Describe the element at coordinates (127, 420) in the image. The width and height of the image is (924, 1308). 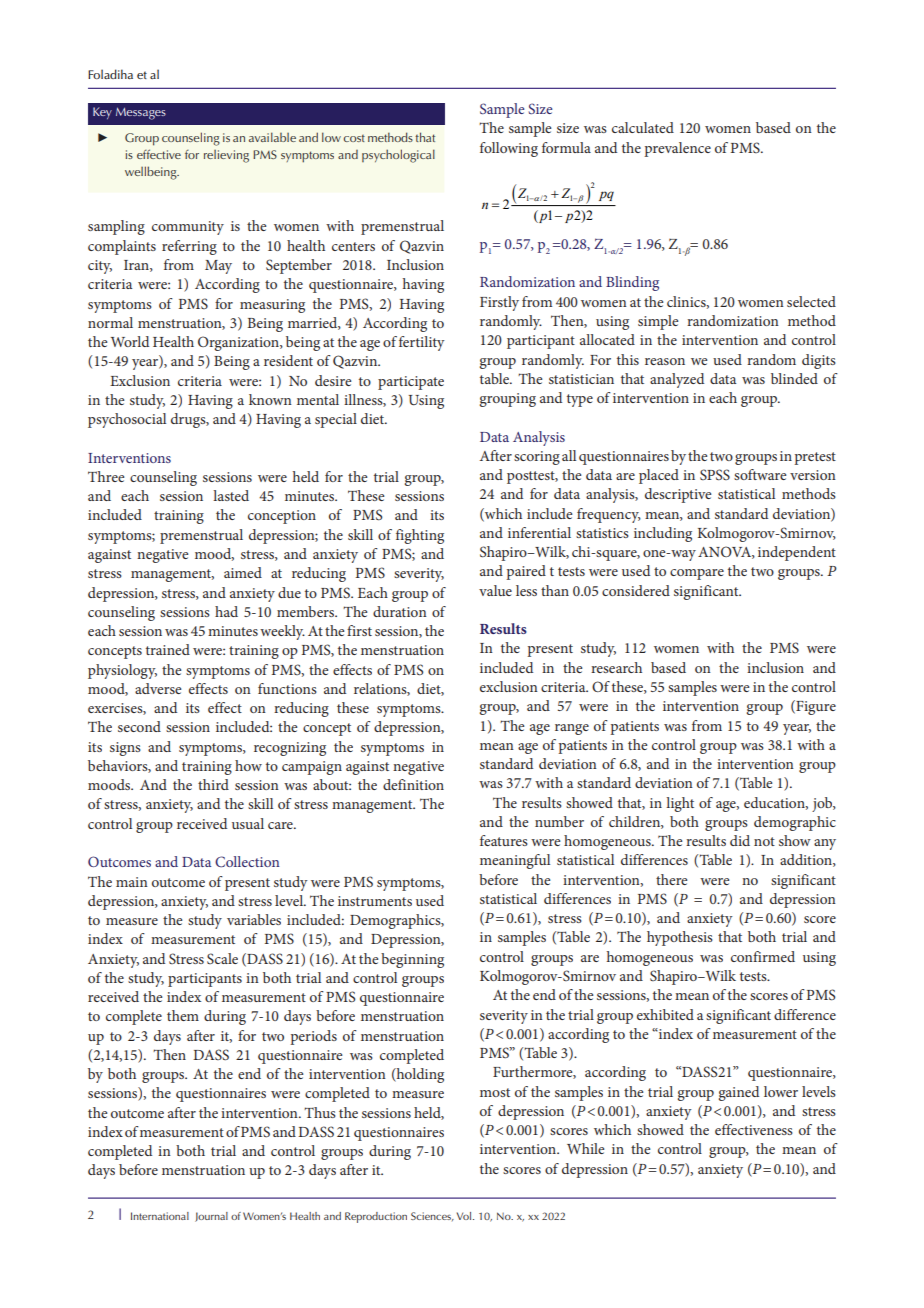
I see `psychosocial` at that location.
